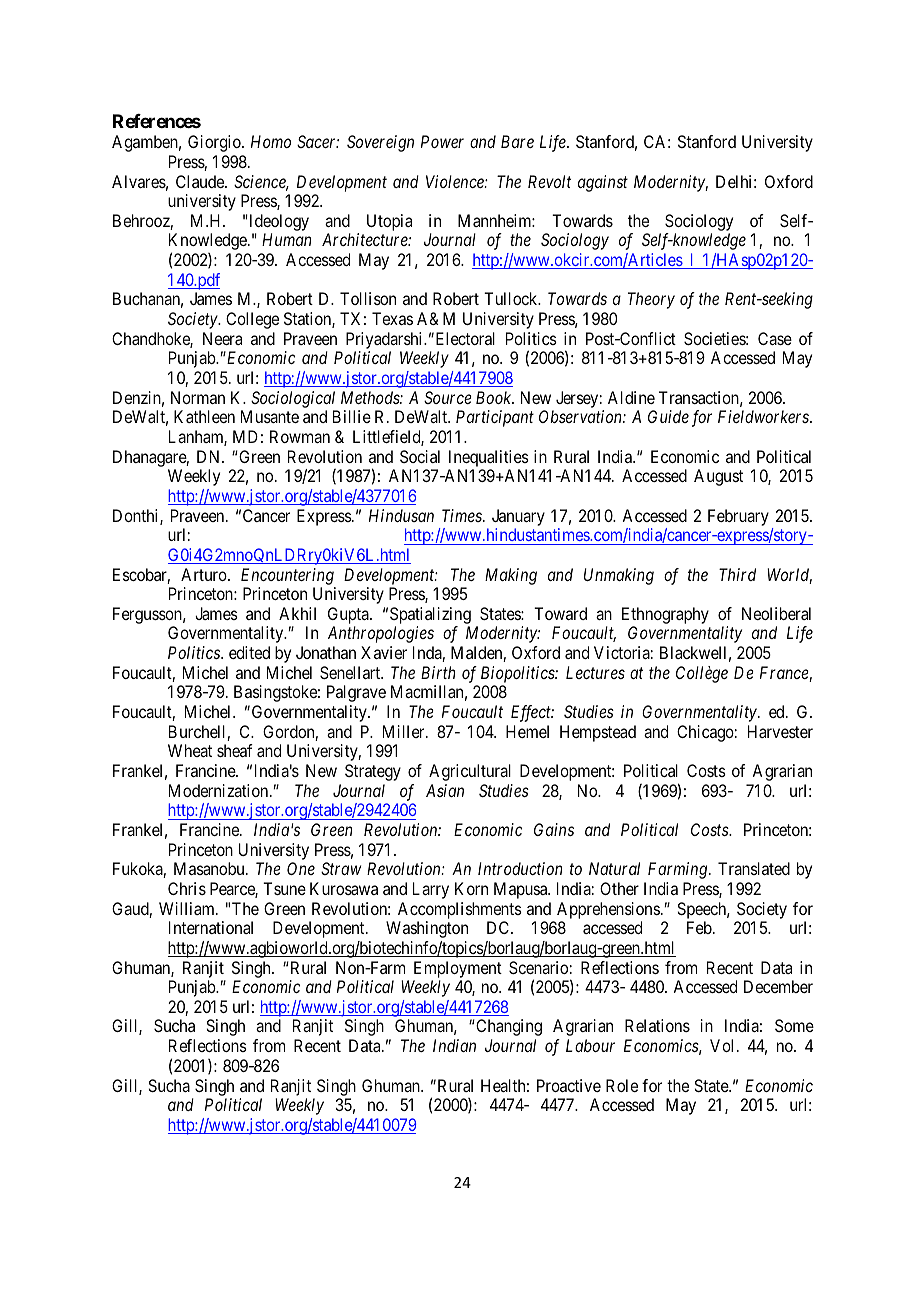  I want to click on Bare, so click(517, 141).
